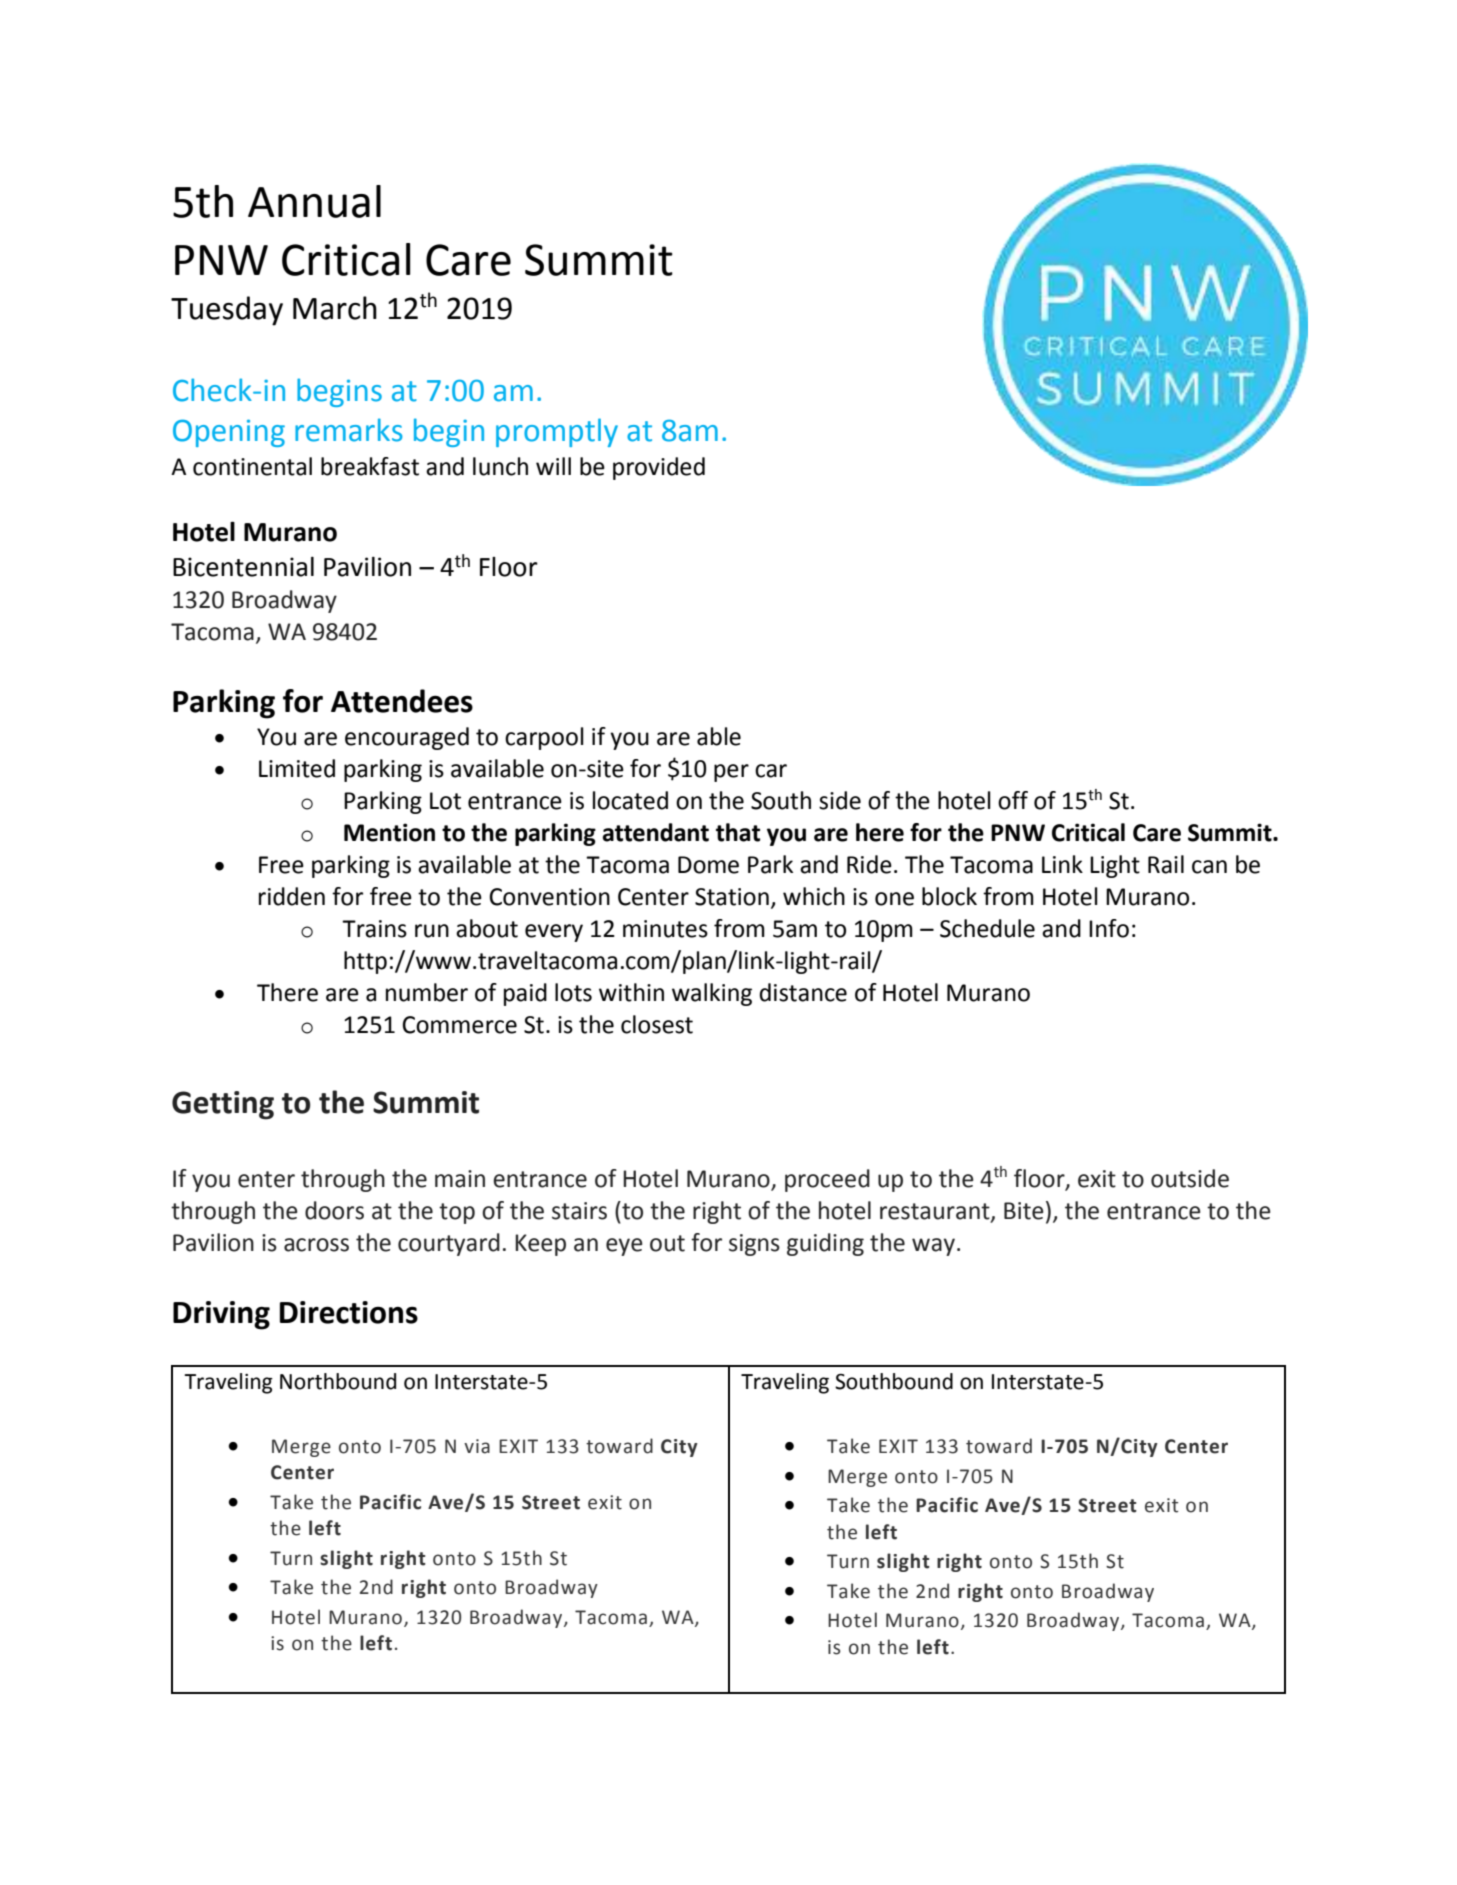 The width and height of the document is (1457, 1885). What do you see at coordinates (477, 1446) in the document?
I see `via` at bounding box center [477, 1446].
